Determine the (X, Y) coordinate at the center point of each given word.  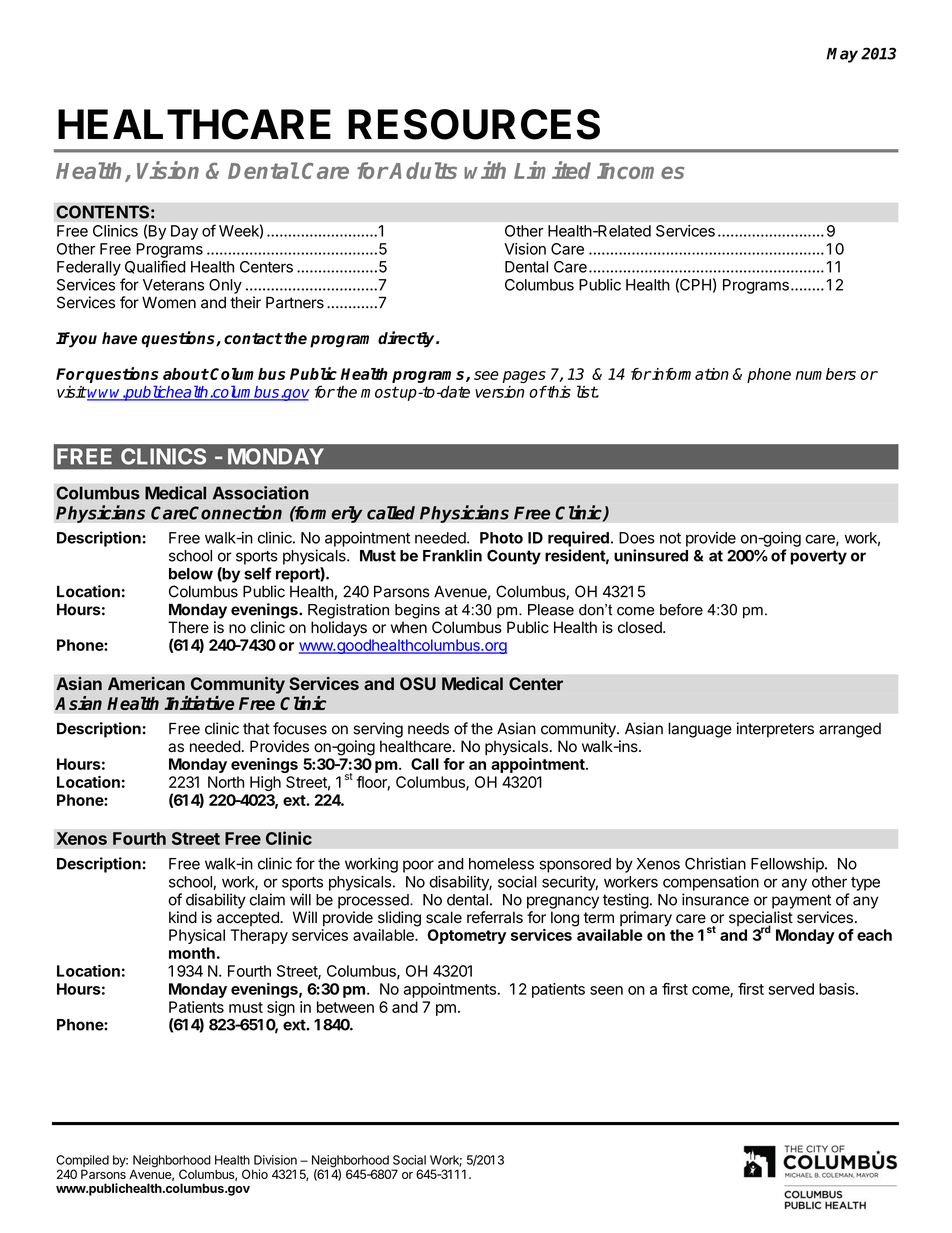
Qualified (155, 267)
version (499, 392)
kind (183, 917)
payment (801, 901)
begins (417, 611)
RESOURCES (474, 124)
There (188, 627)
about (186, 374)
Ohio (255, 1174)
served (791, 989)
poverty (818, 557)
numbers (826, 374)
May (842, 55)
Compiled (82, 1161)
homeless (501, 864)
